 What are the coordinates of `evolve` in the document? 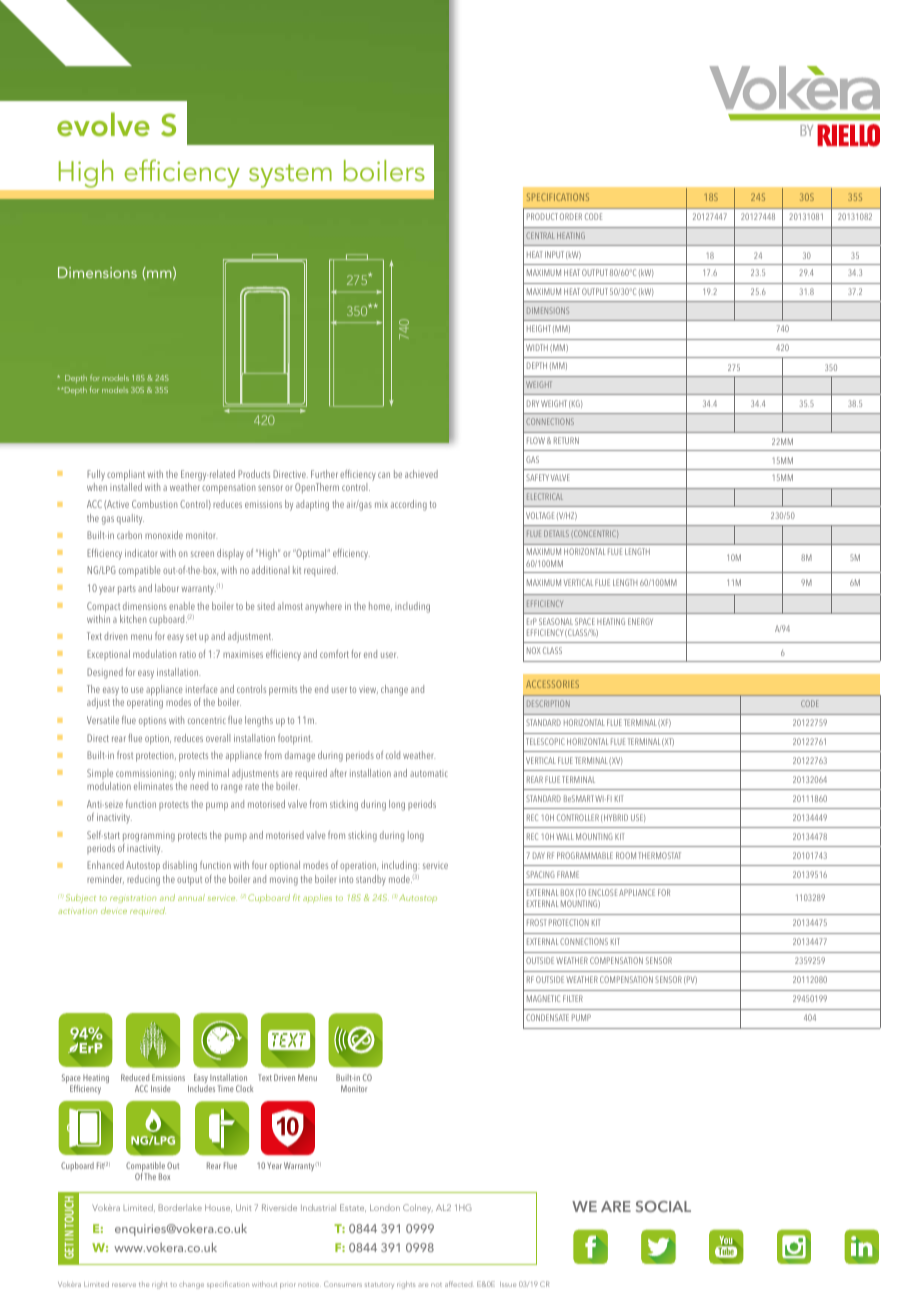 It's located at (103, 124).
